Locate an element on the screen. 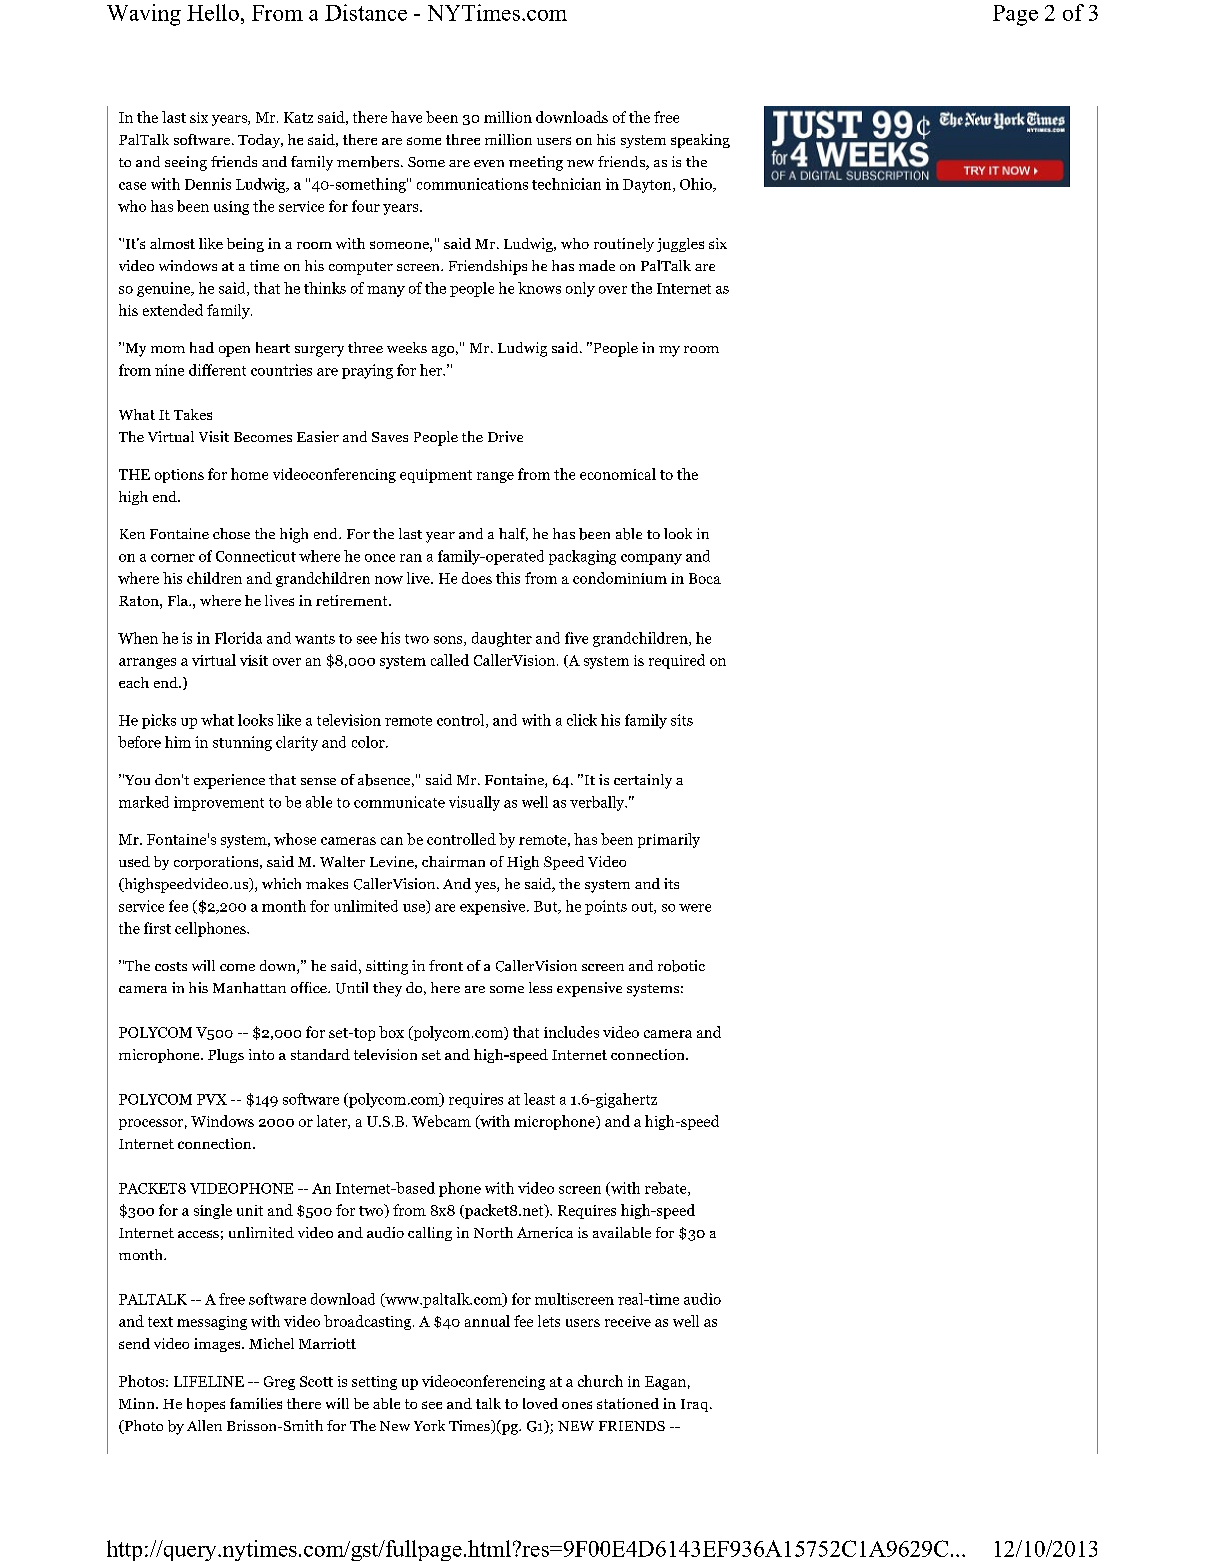 The height and width of the screenshot is (1561, 1206). sits is located at coordinates (682, 720).
